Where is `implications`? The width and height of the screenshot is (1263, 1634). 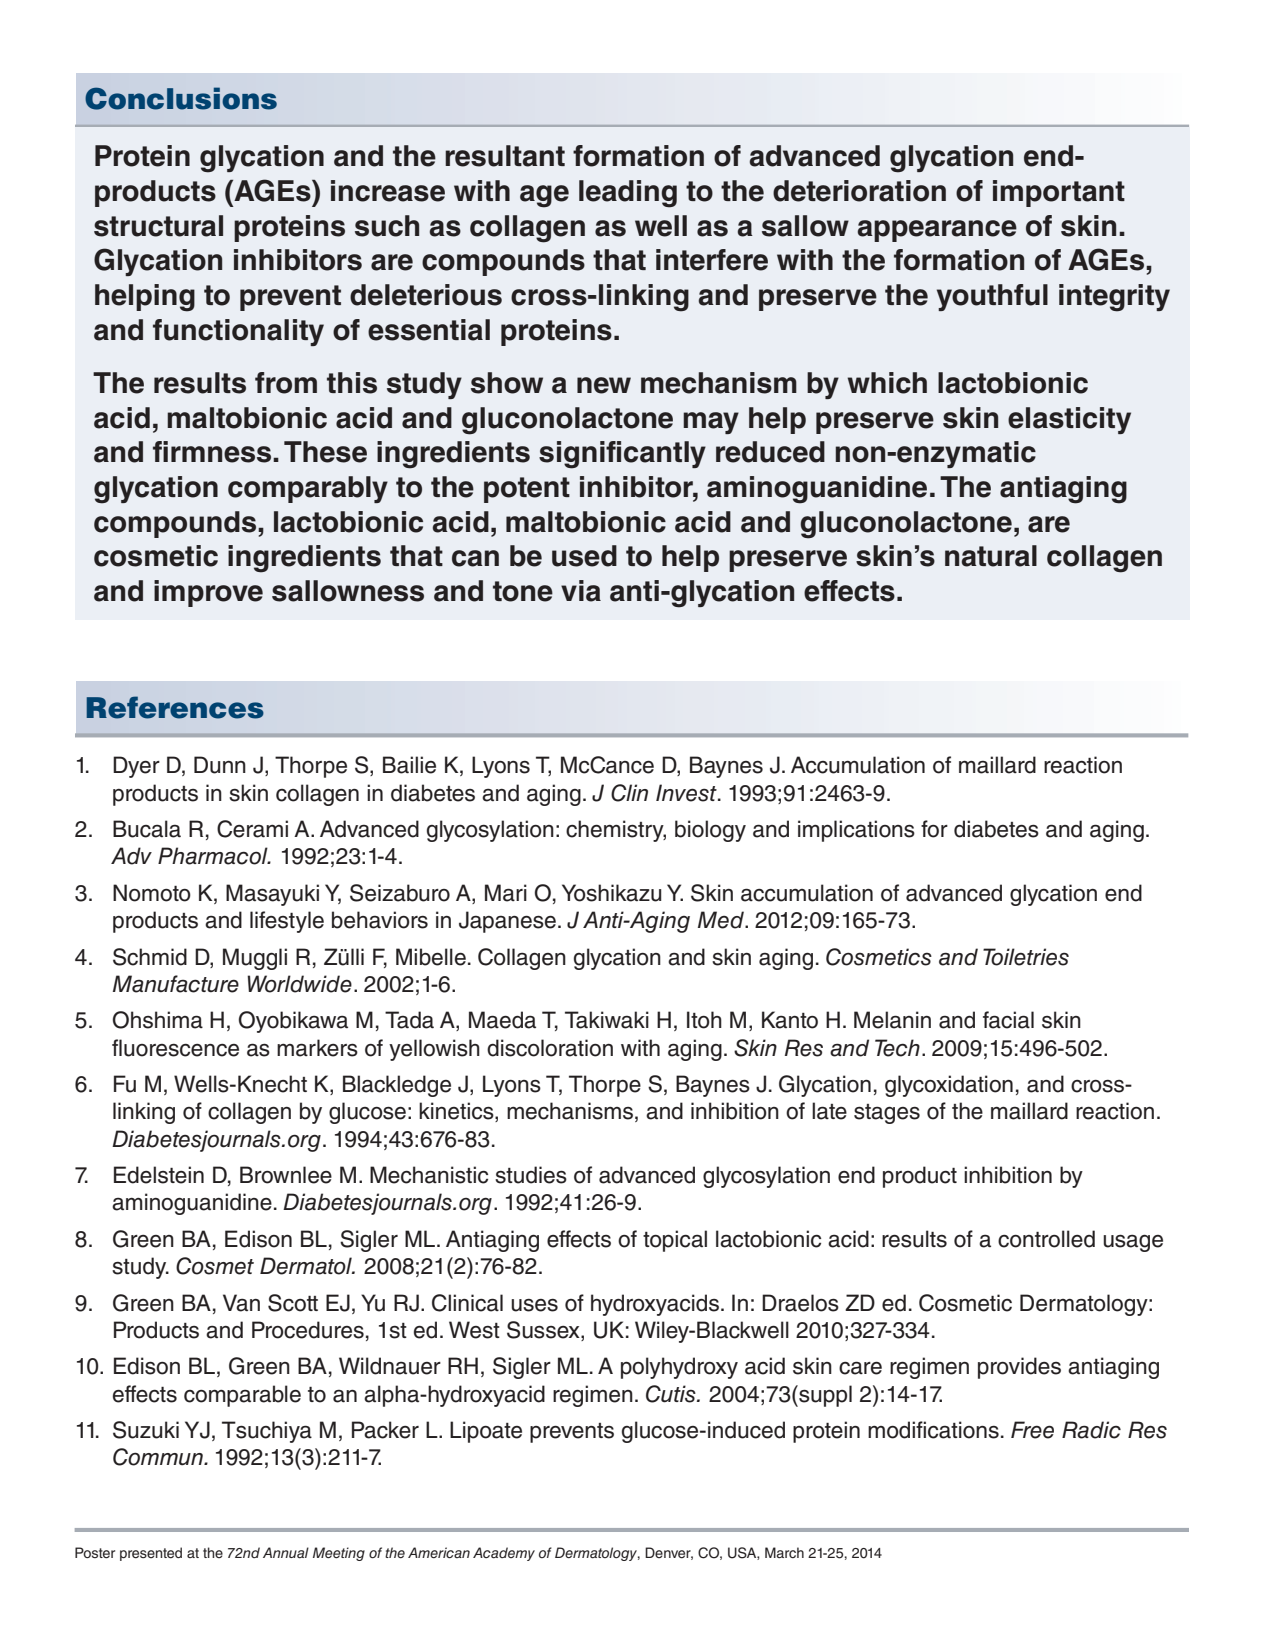
implications is located at coordinates (856, 831).
